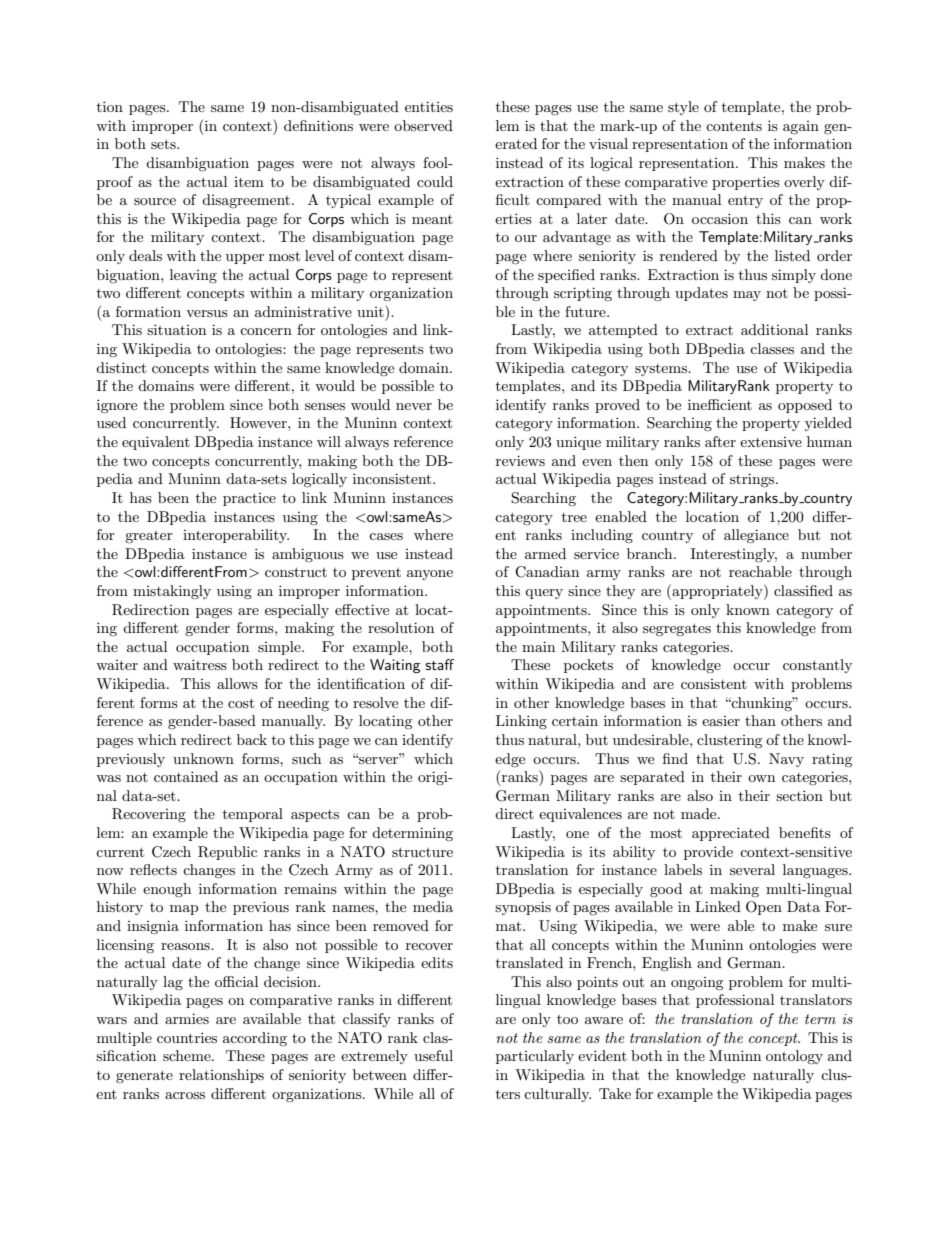  Describe the element at coordinates (433, 906) in the screenshot. I see `media` at that location.
